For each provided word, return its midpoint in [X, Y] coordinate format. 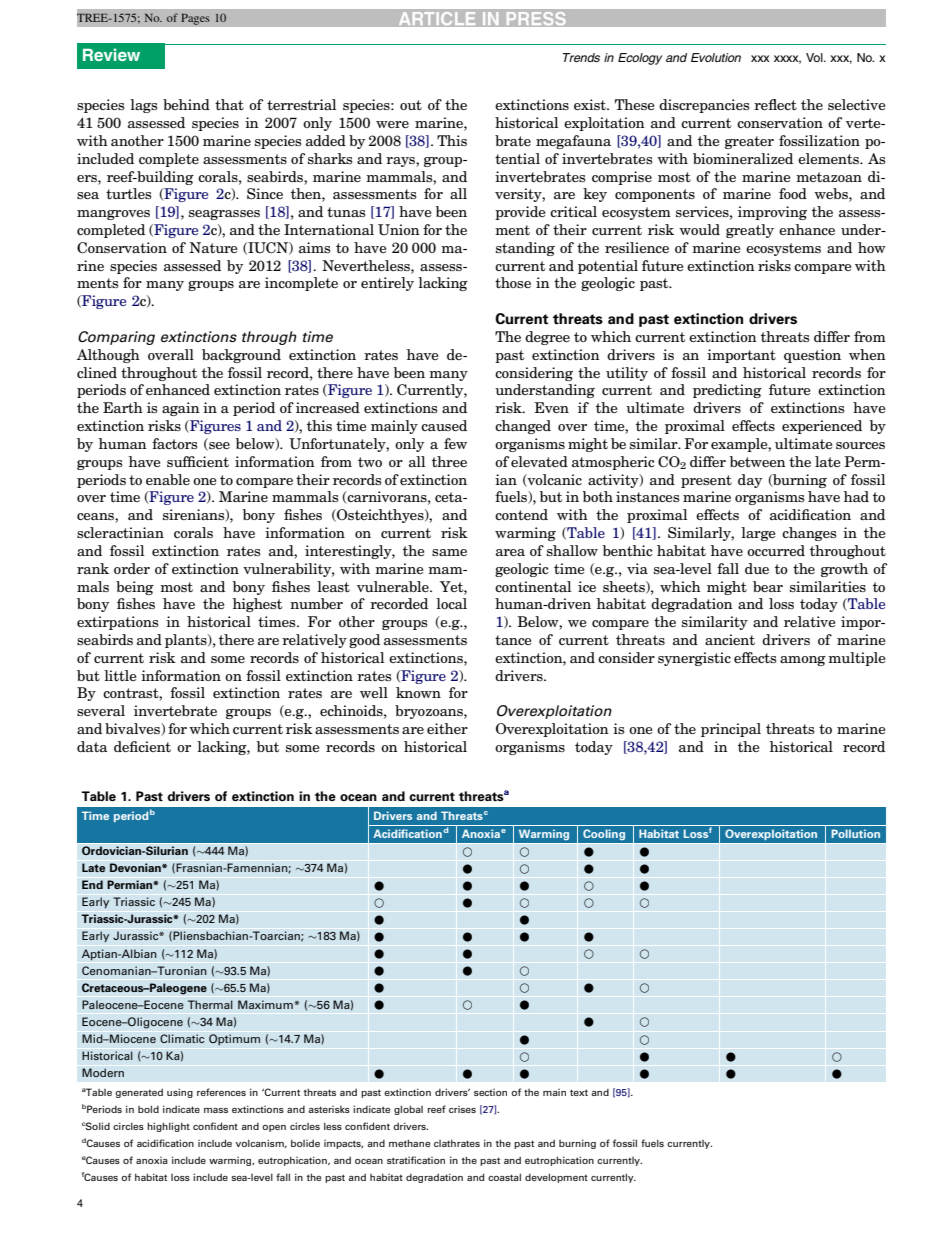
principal [731, 730]
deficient [142, 746]
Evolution [716, 57]
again [181, 409]
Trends [581, 57]
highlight [168, 1127]
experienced [822, 427]
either [447, 728]
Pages [195, 19]
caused [444, 425]
